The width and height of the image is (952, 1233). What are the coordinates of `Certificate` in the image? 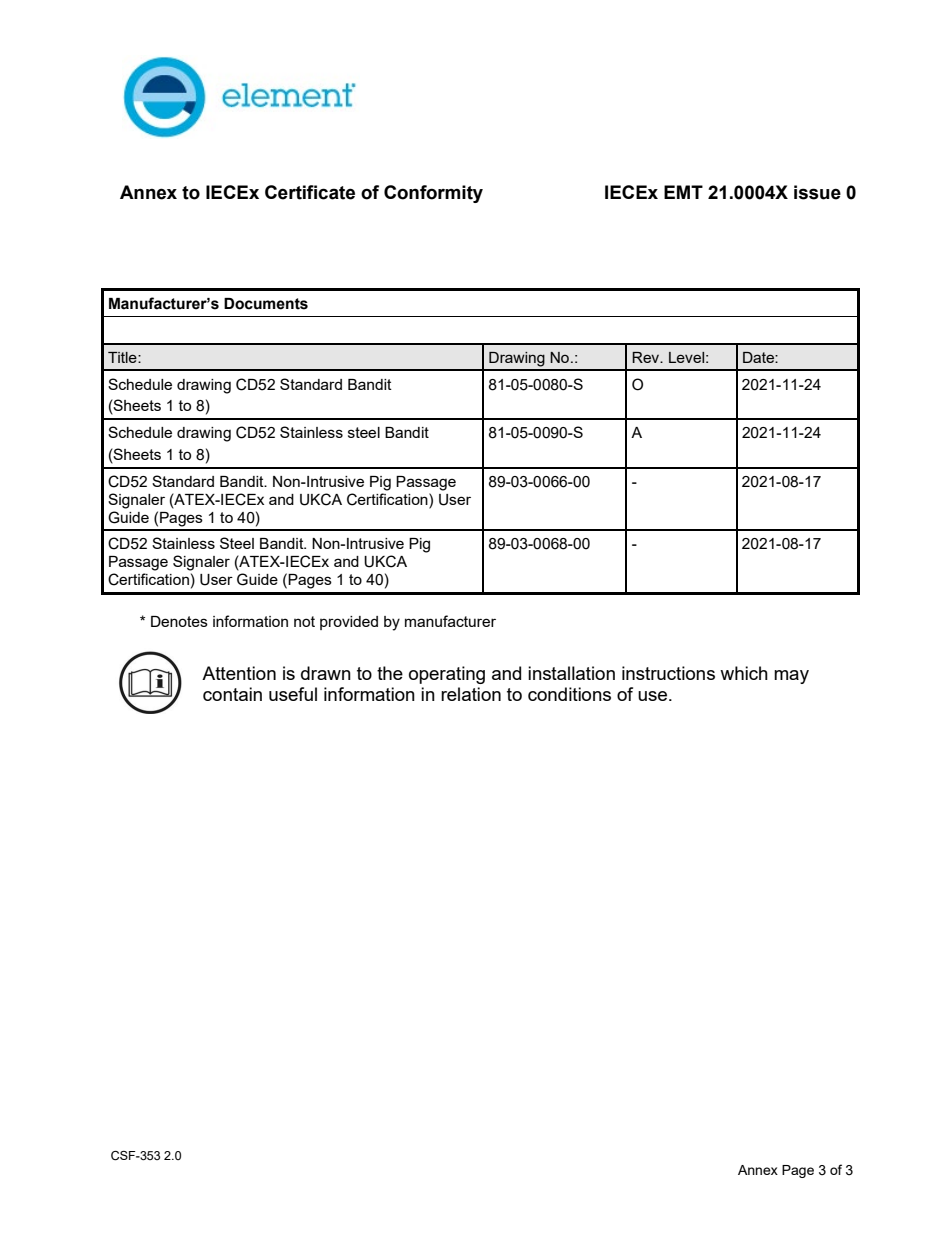 It's located at (310, 192).
